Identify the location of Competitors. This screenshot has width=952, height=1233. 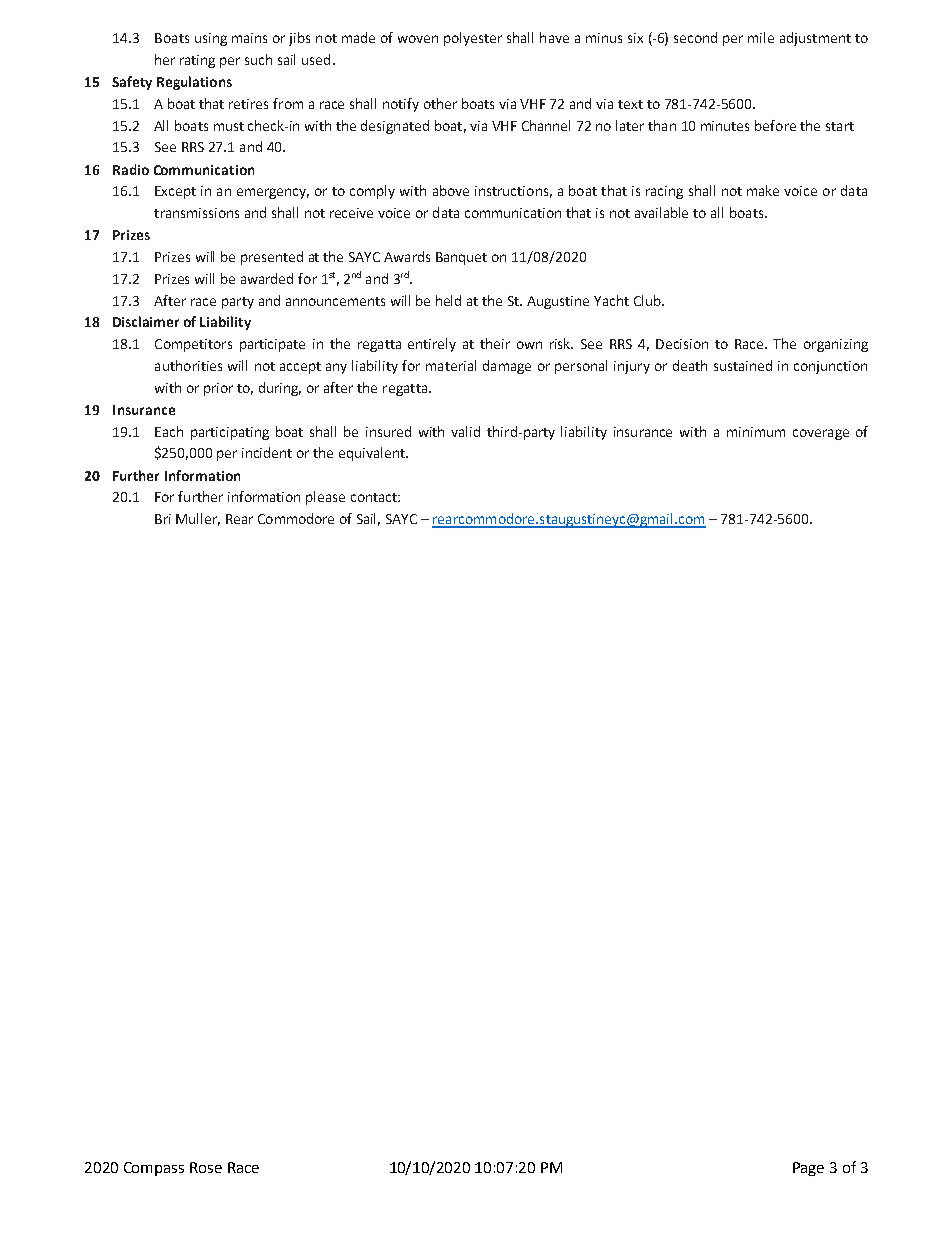
(193, 345).
